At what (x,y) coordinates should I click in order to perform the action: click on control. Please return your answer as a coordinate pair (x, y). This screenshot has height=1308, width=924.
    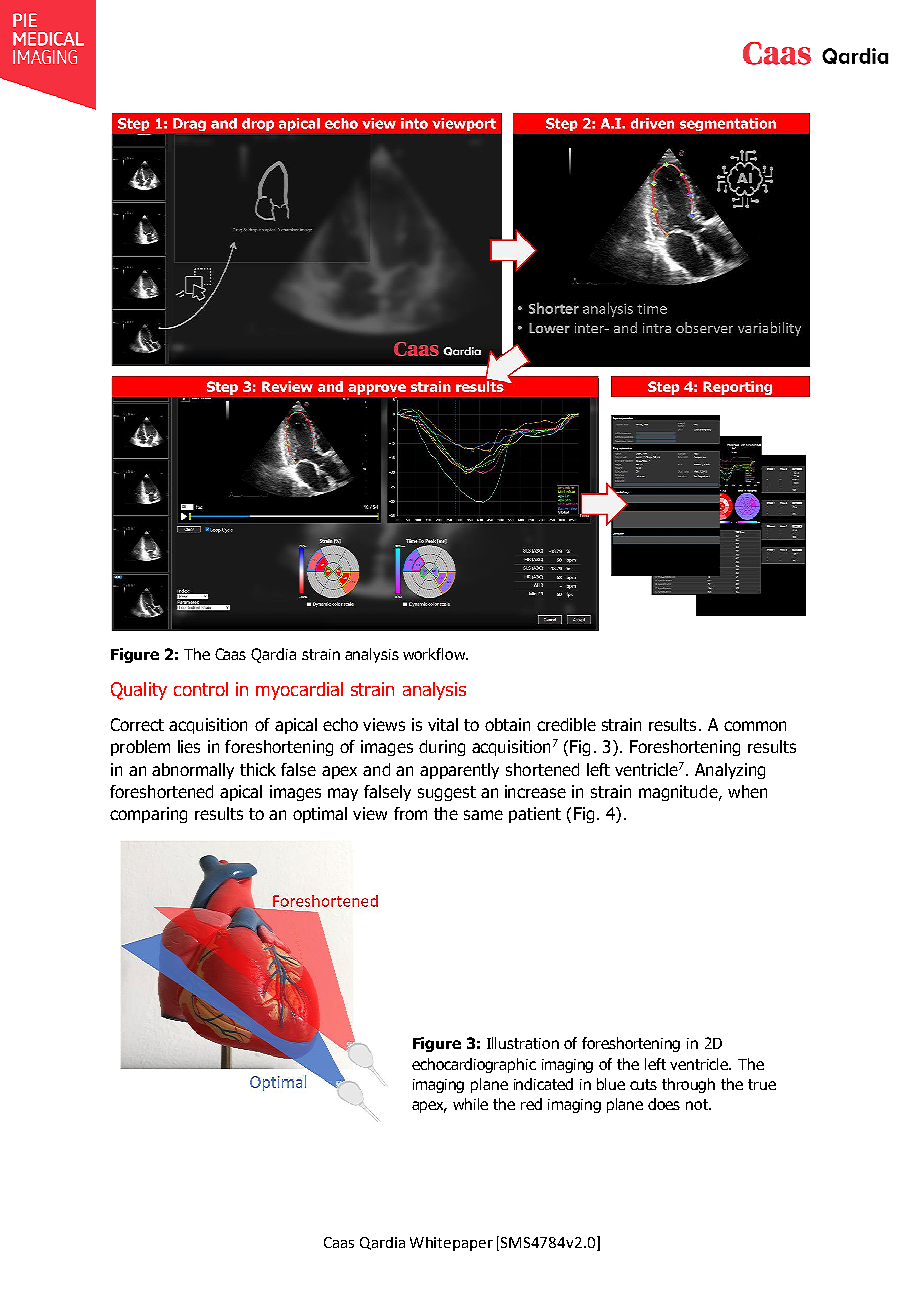
    Looking at the image, I should click on (201, 689).
